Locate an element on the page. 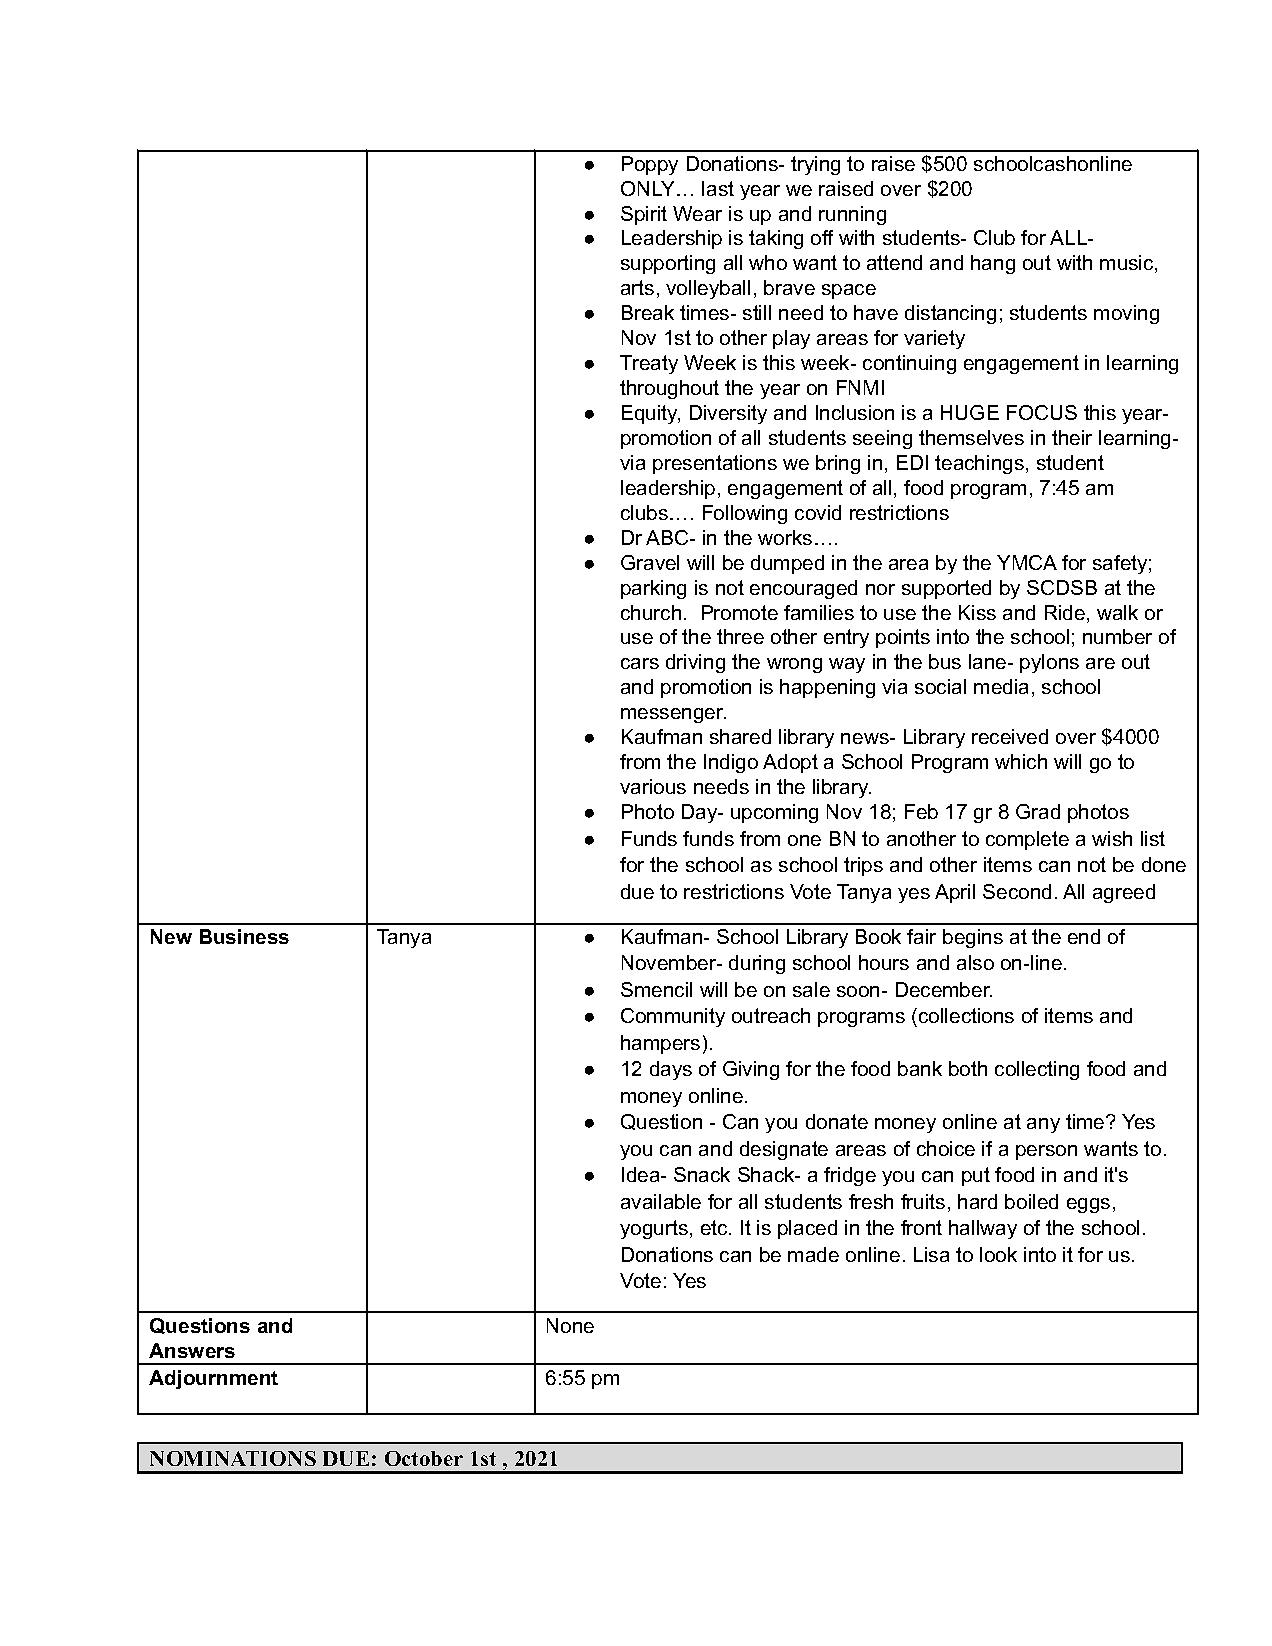 Image resolution: width=1272 pixels, height=1646 pixels. Business is located at coordinates (244, 936).
